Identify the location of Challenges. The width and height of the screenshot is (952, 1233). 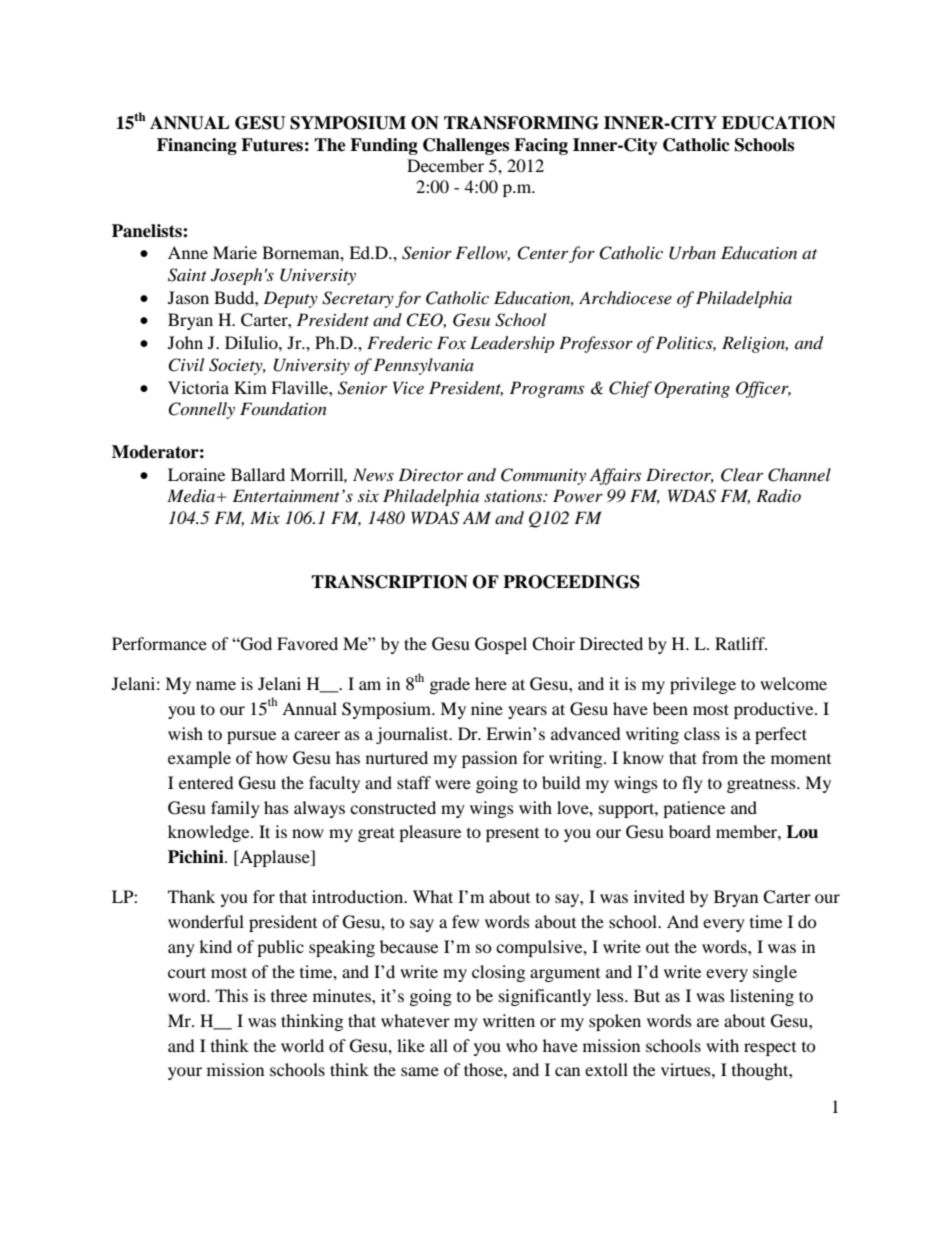
(466, 146).
